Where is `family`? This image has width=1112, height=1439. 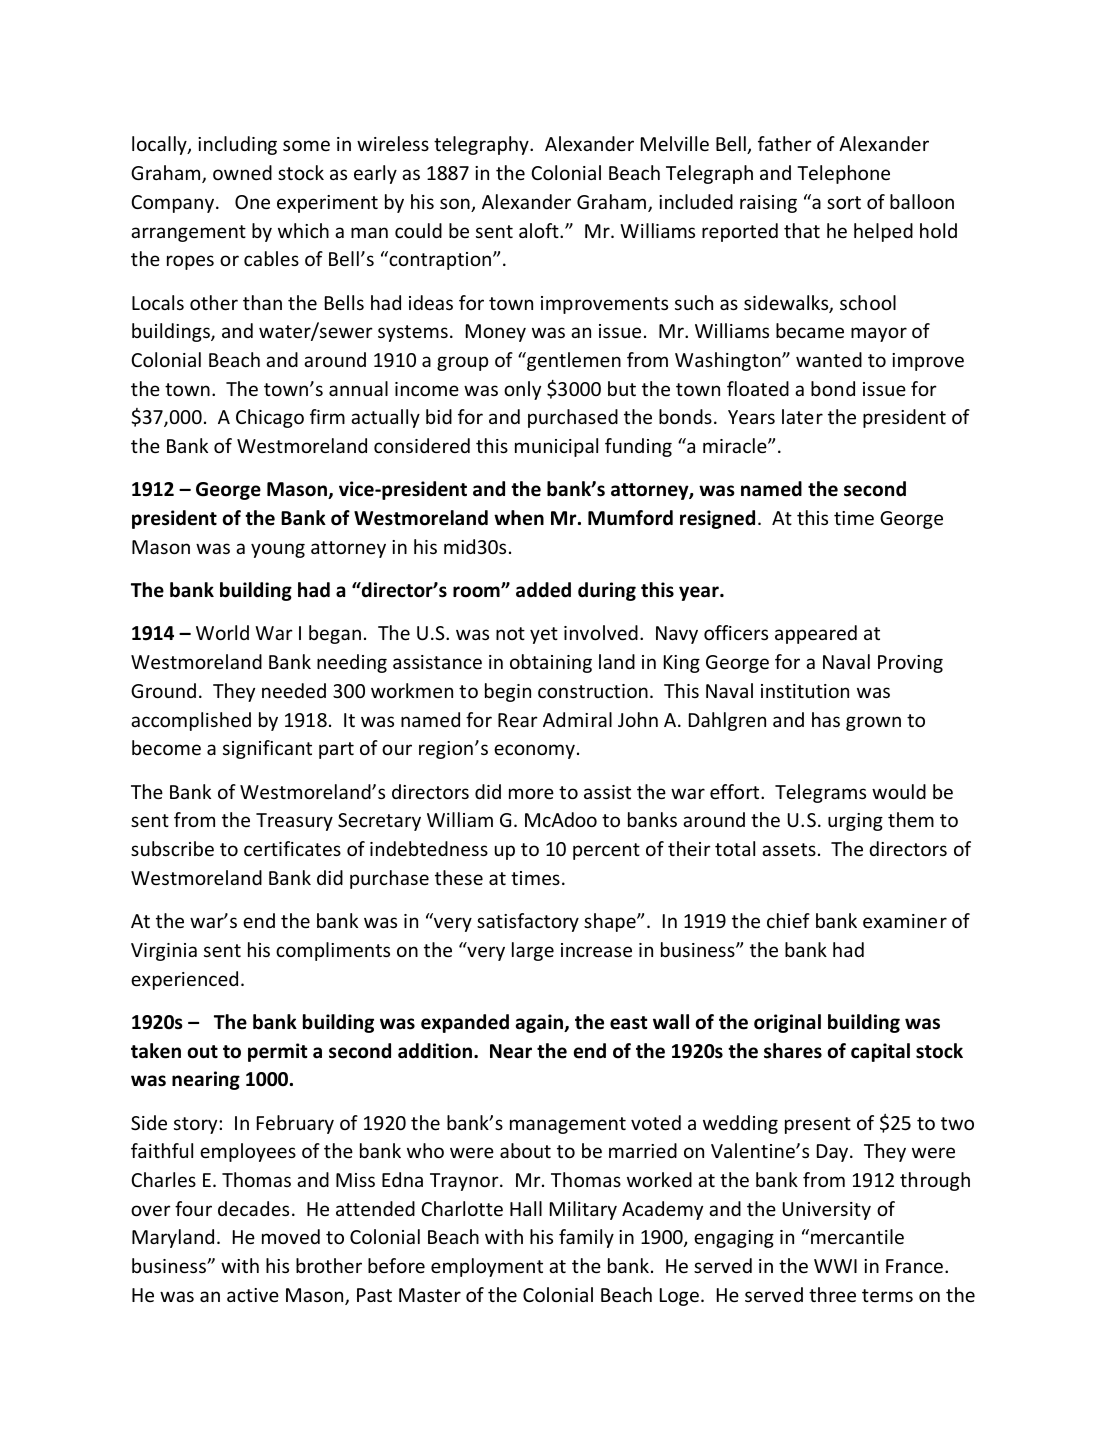 family is located at coordinates (586, 1238).
